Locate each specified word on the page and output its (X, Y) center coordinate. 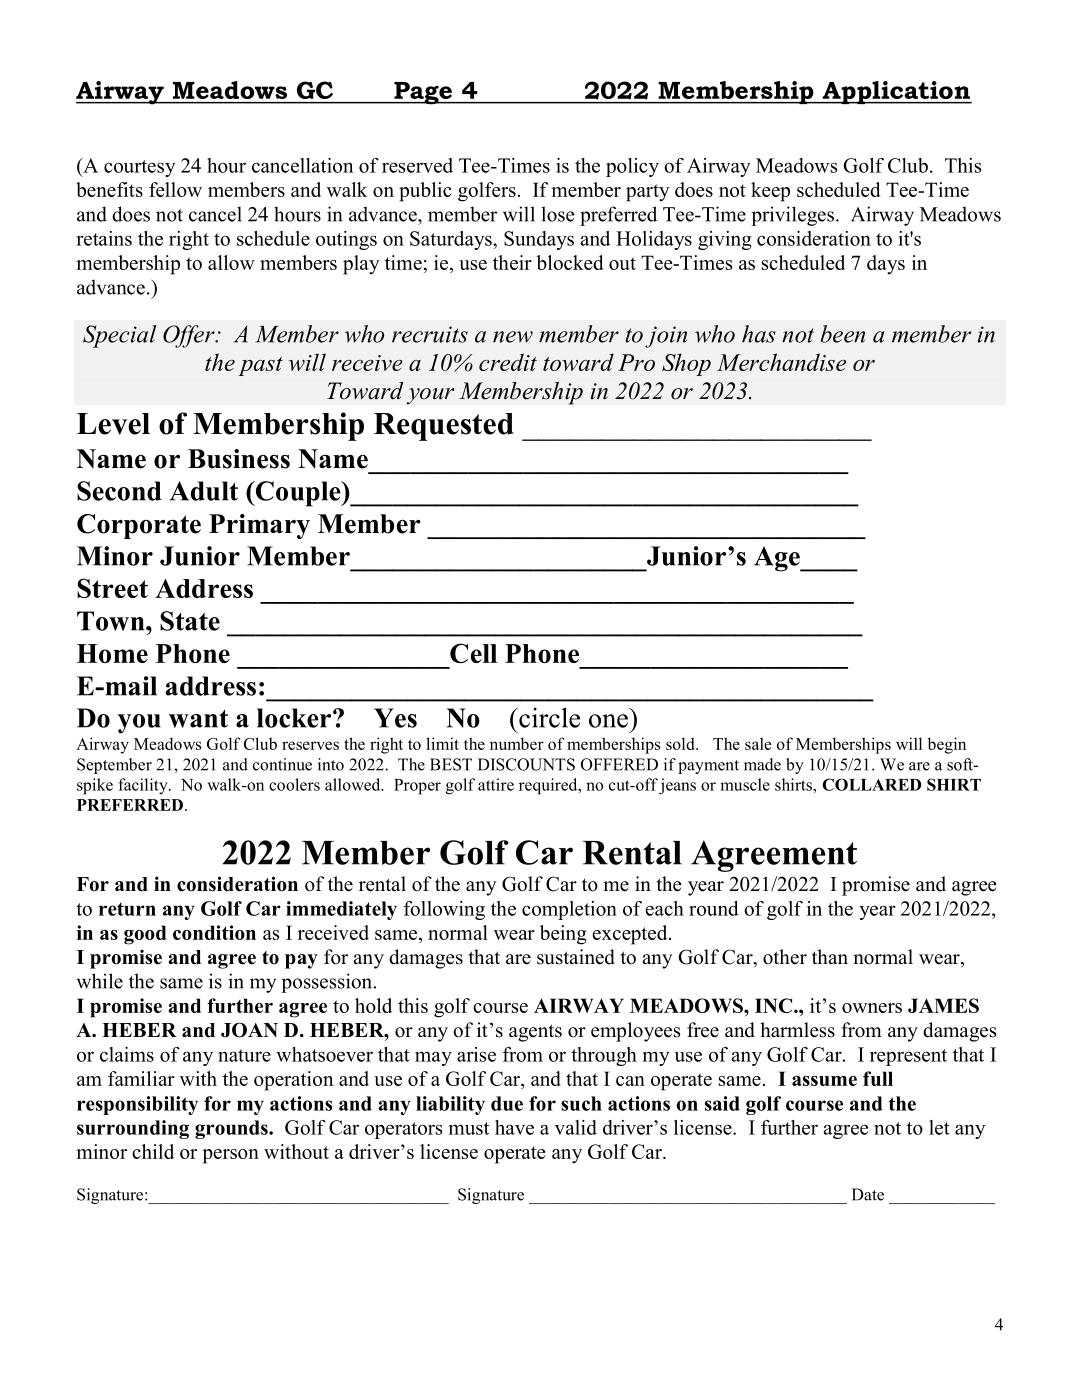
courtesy (140, 168)
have (514, 1127)
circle (548, 717)
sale (758, 743)
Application (896, 92)
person (231, 1156)
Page (423, 93)
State (190, 621)
